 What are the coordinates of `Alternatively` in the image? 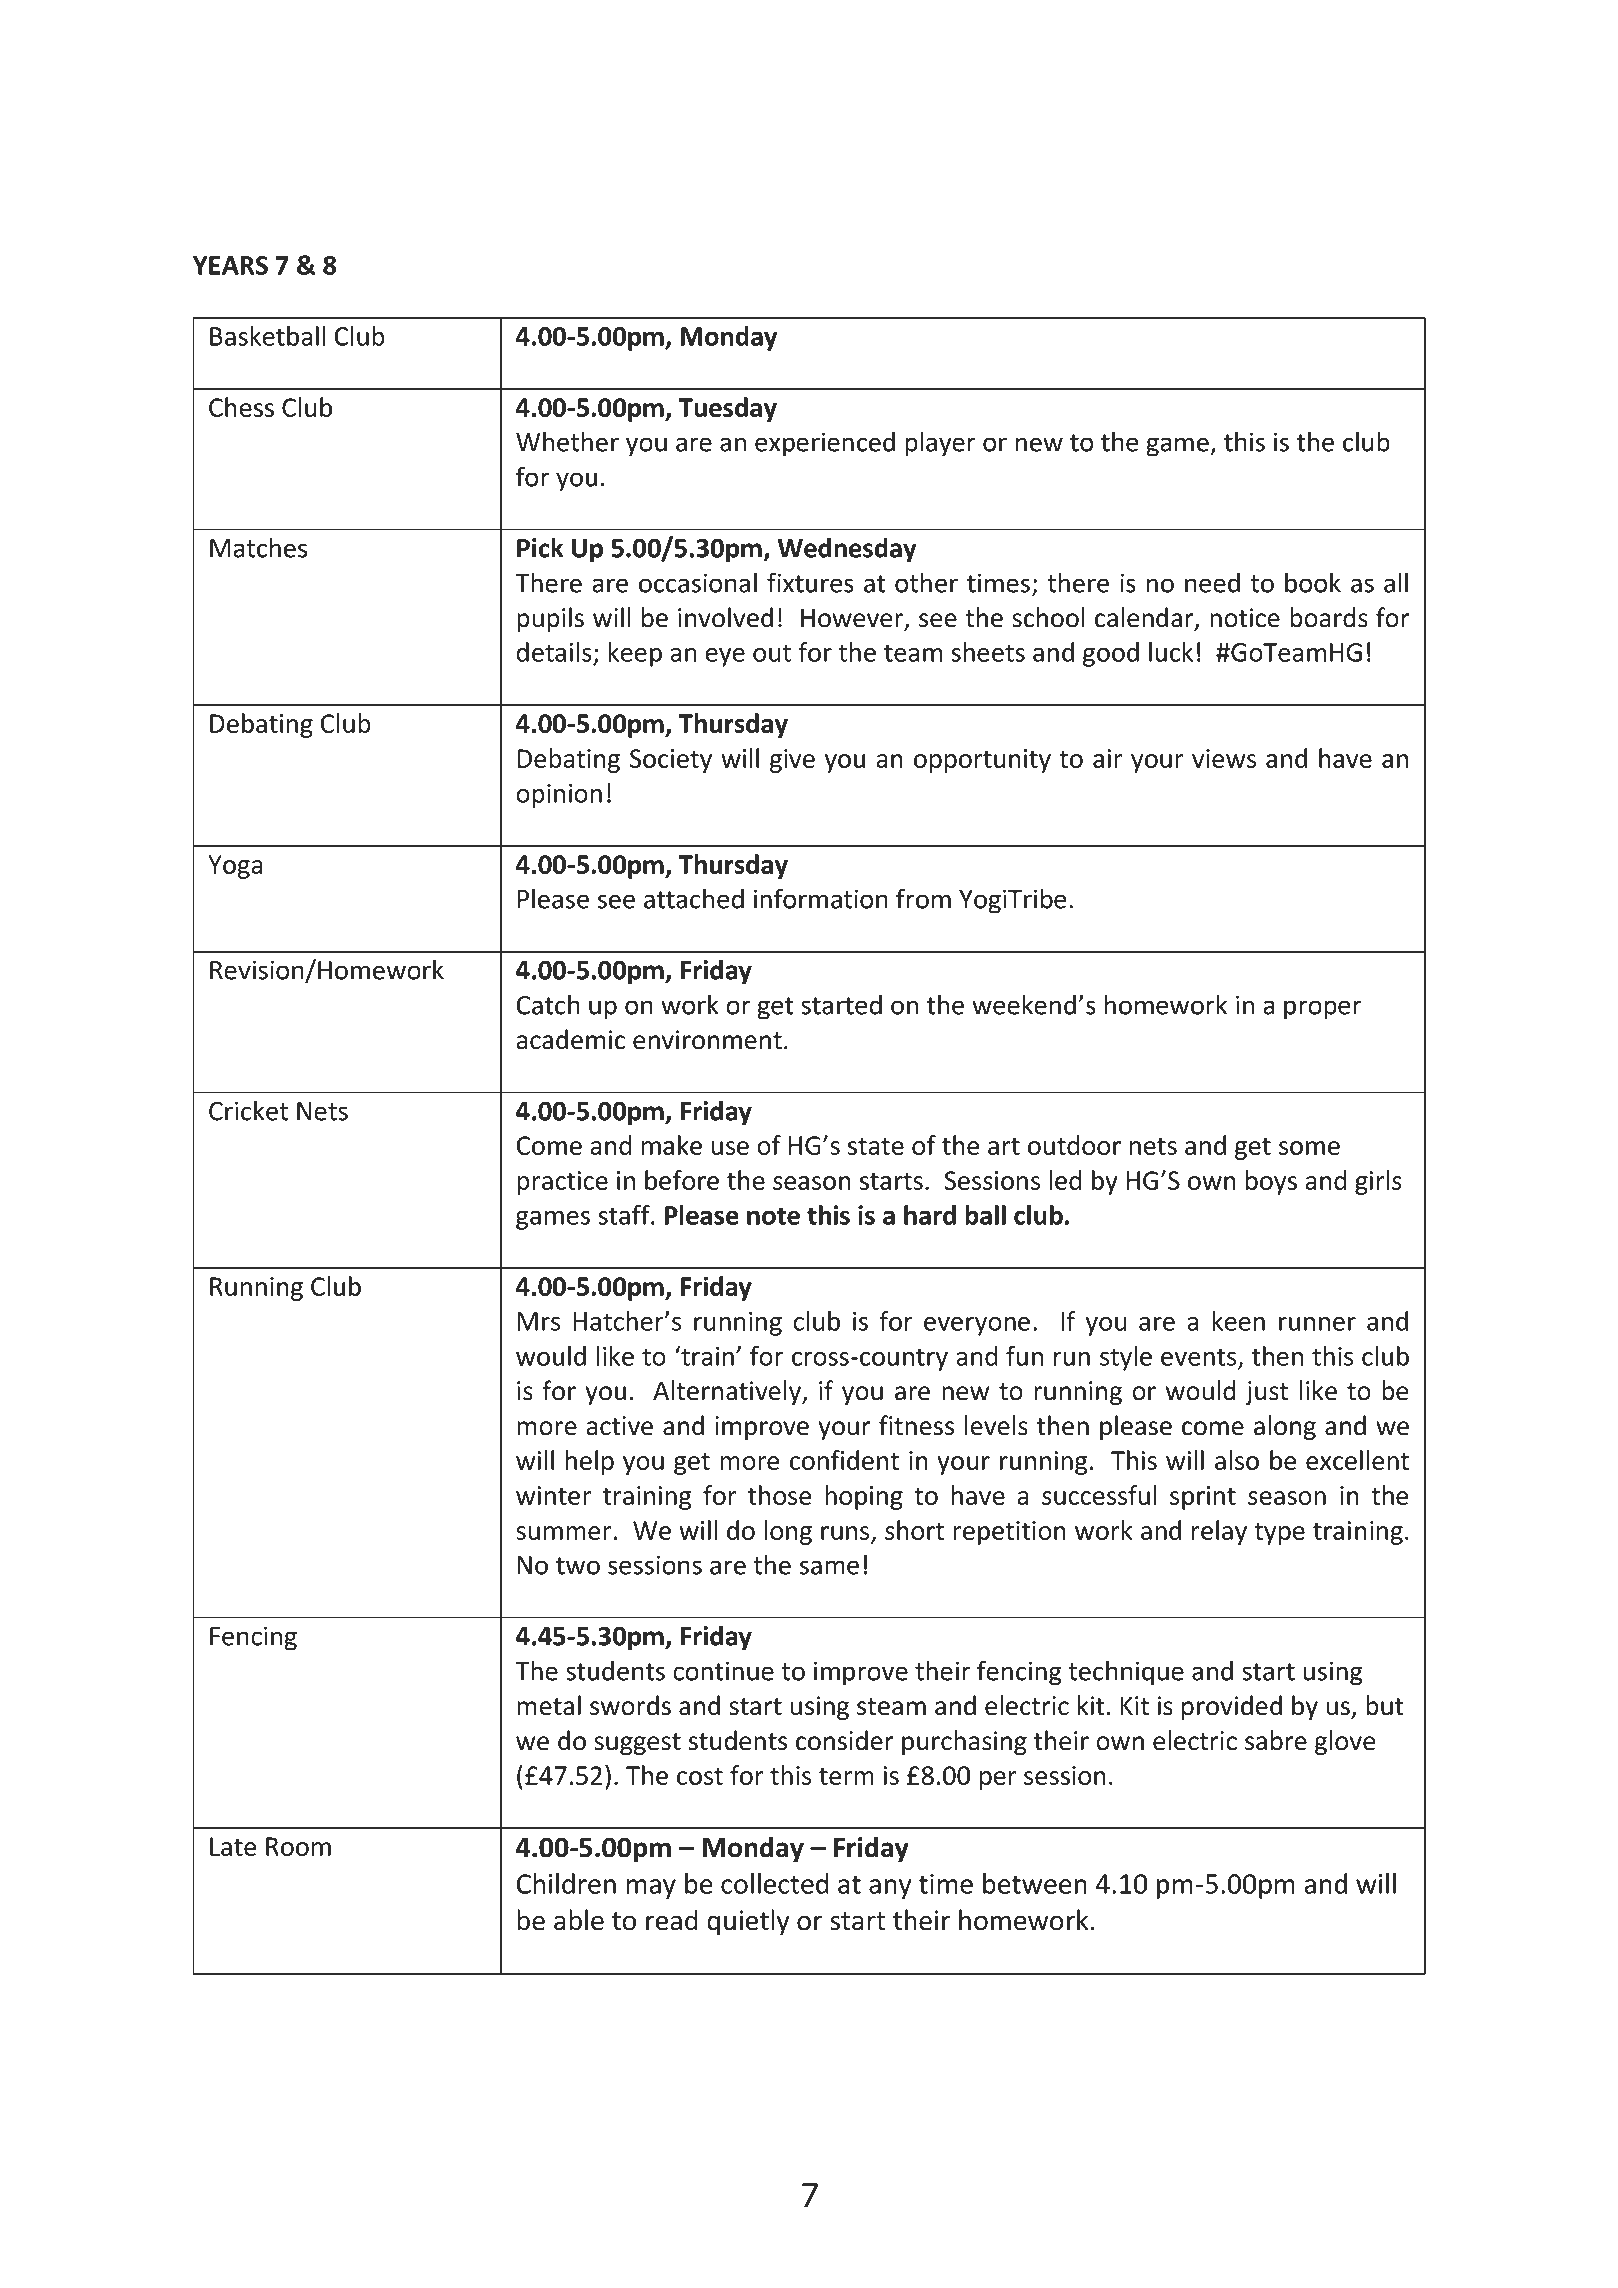 It's located at (728, 1392).
